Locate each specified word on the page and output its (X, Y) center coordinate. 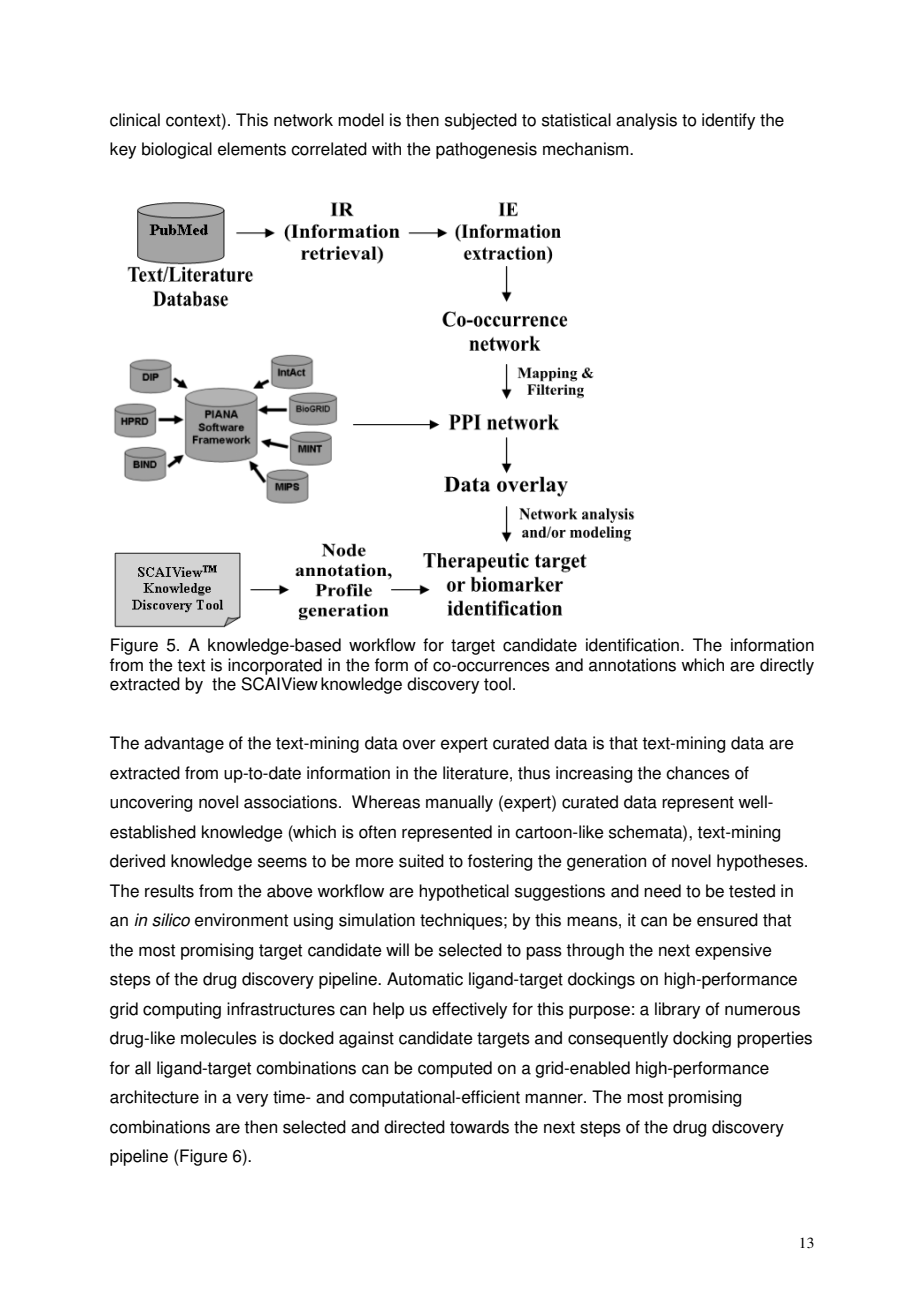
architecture (154, 1097)
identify (728, 121)
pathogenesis (486, 150)
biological (177, 150)
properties (774, 1039)
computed (455, 1069)
